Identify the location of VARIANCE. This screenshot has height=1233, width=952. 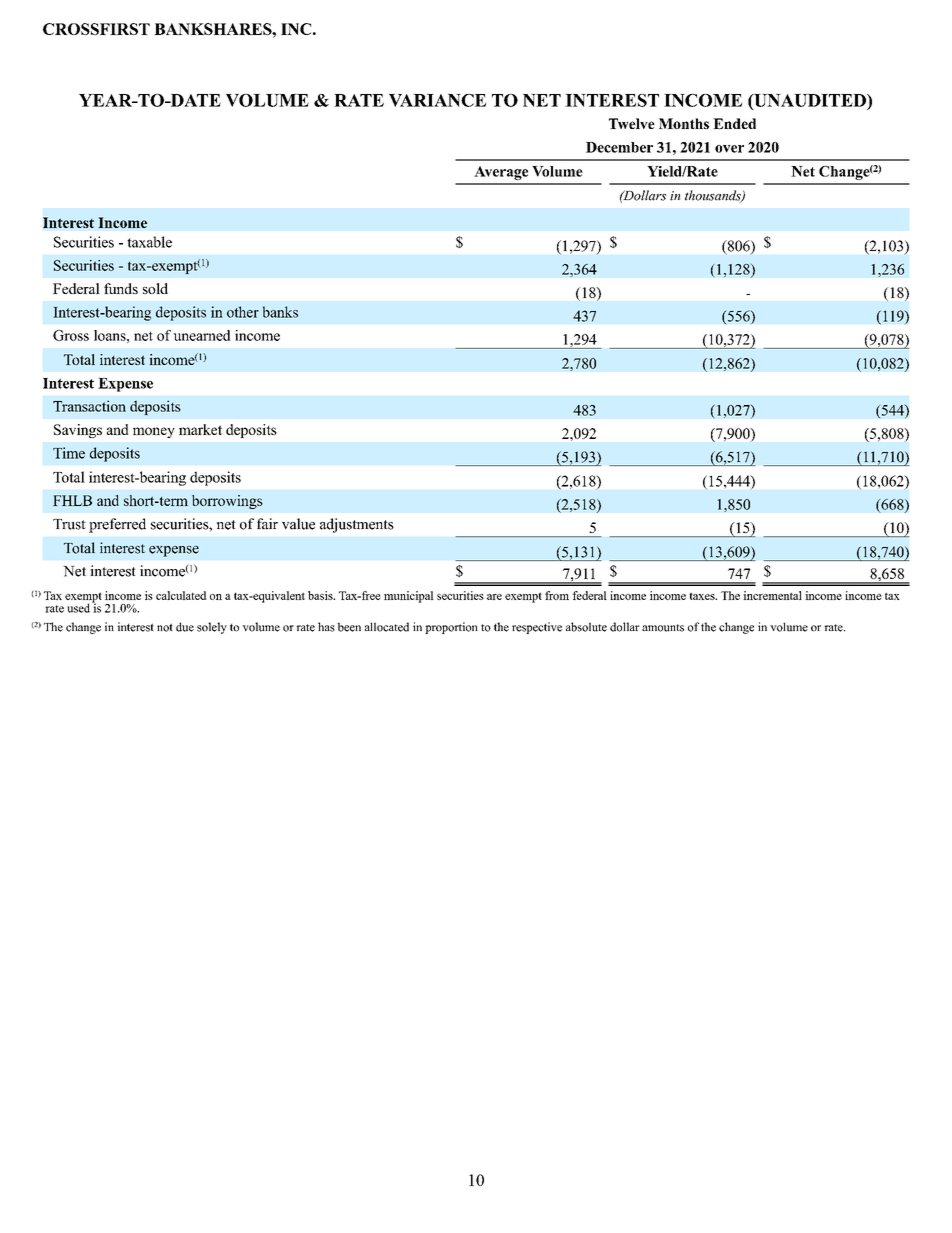
(437, 100).
